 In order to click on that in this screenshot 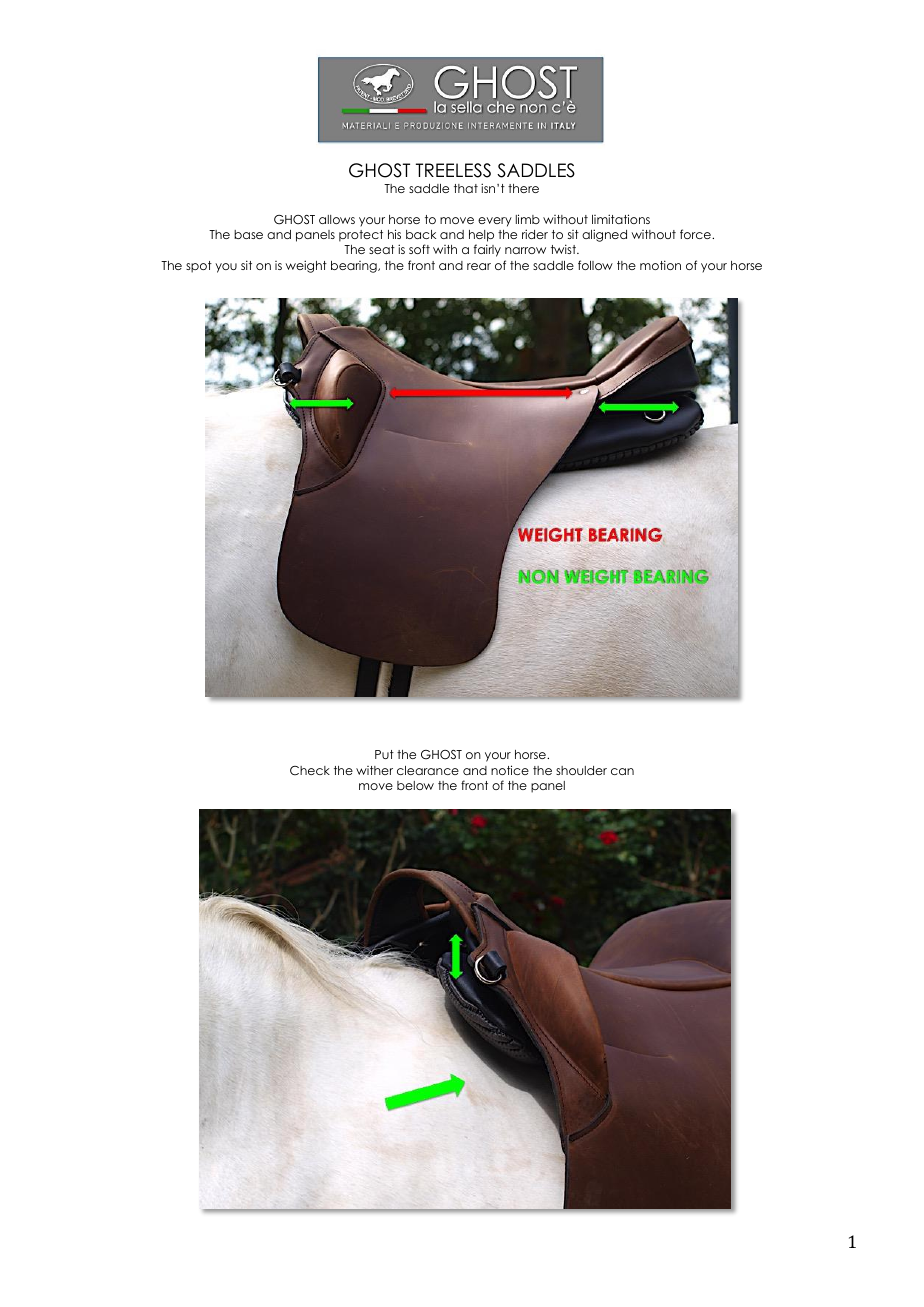, I will do `click(466, 188)`.
